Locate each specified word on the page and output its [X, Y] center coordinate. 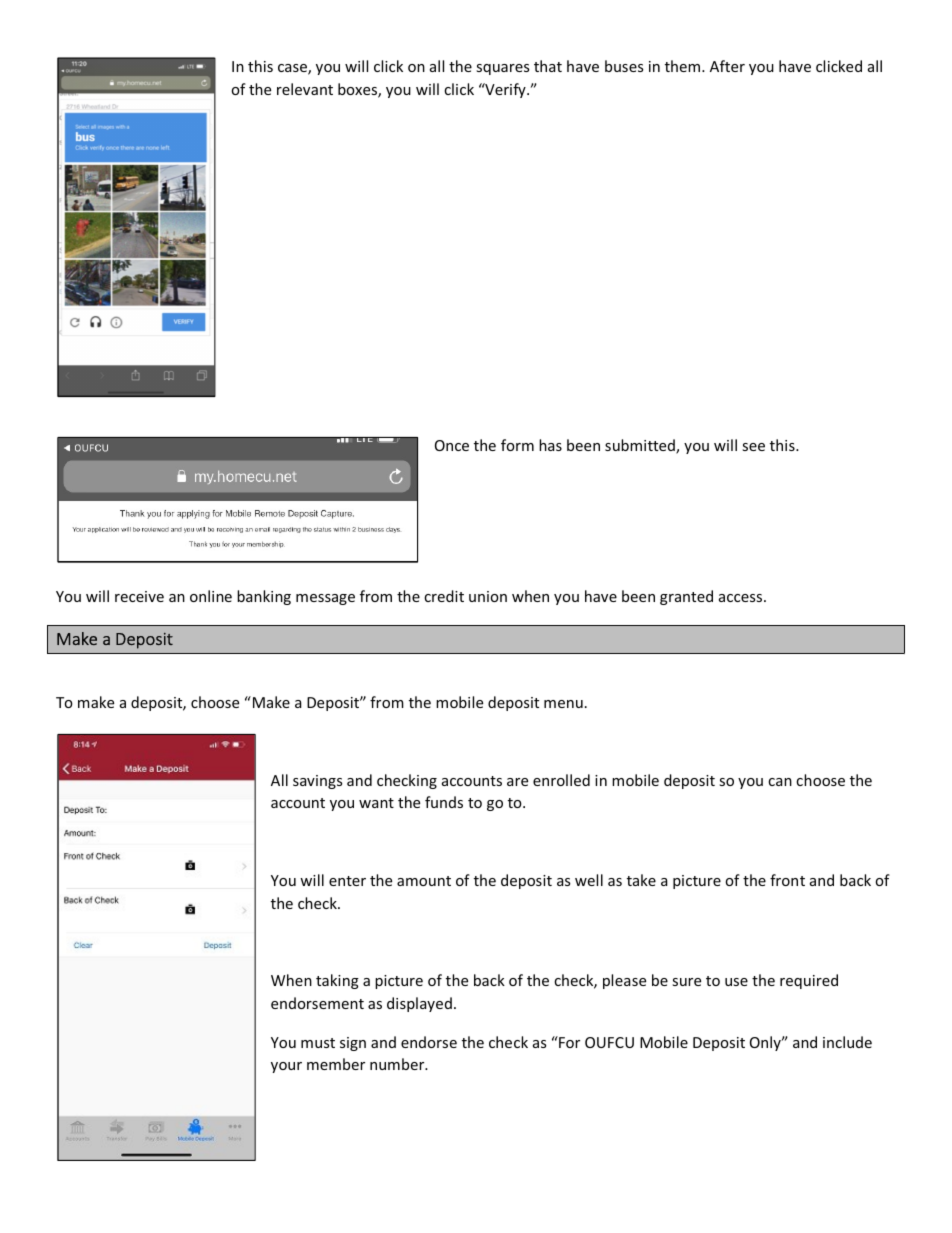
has [550, 445]
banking [264, 597]
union [488, 596]
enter [347, 881]
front [787, 880]
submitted [641, 446]
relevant [305, 89]
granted [686, 597]
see [753, 447]
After [727, 66]
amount [424, 881]
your [286, 1067]
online [211, 596]
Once [452, 445]
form [517, 445]
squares [502, 69]
